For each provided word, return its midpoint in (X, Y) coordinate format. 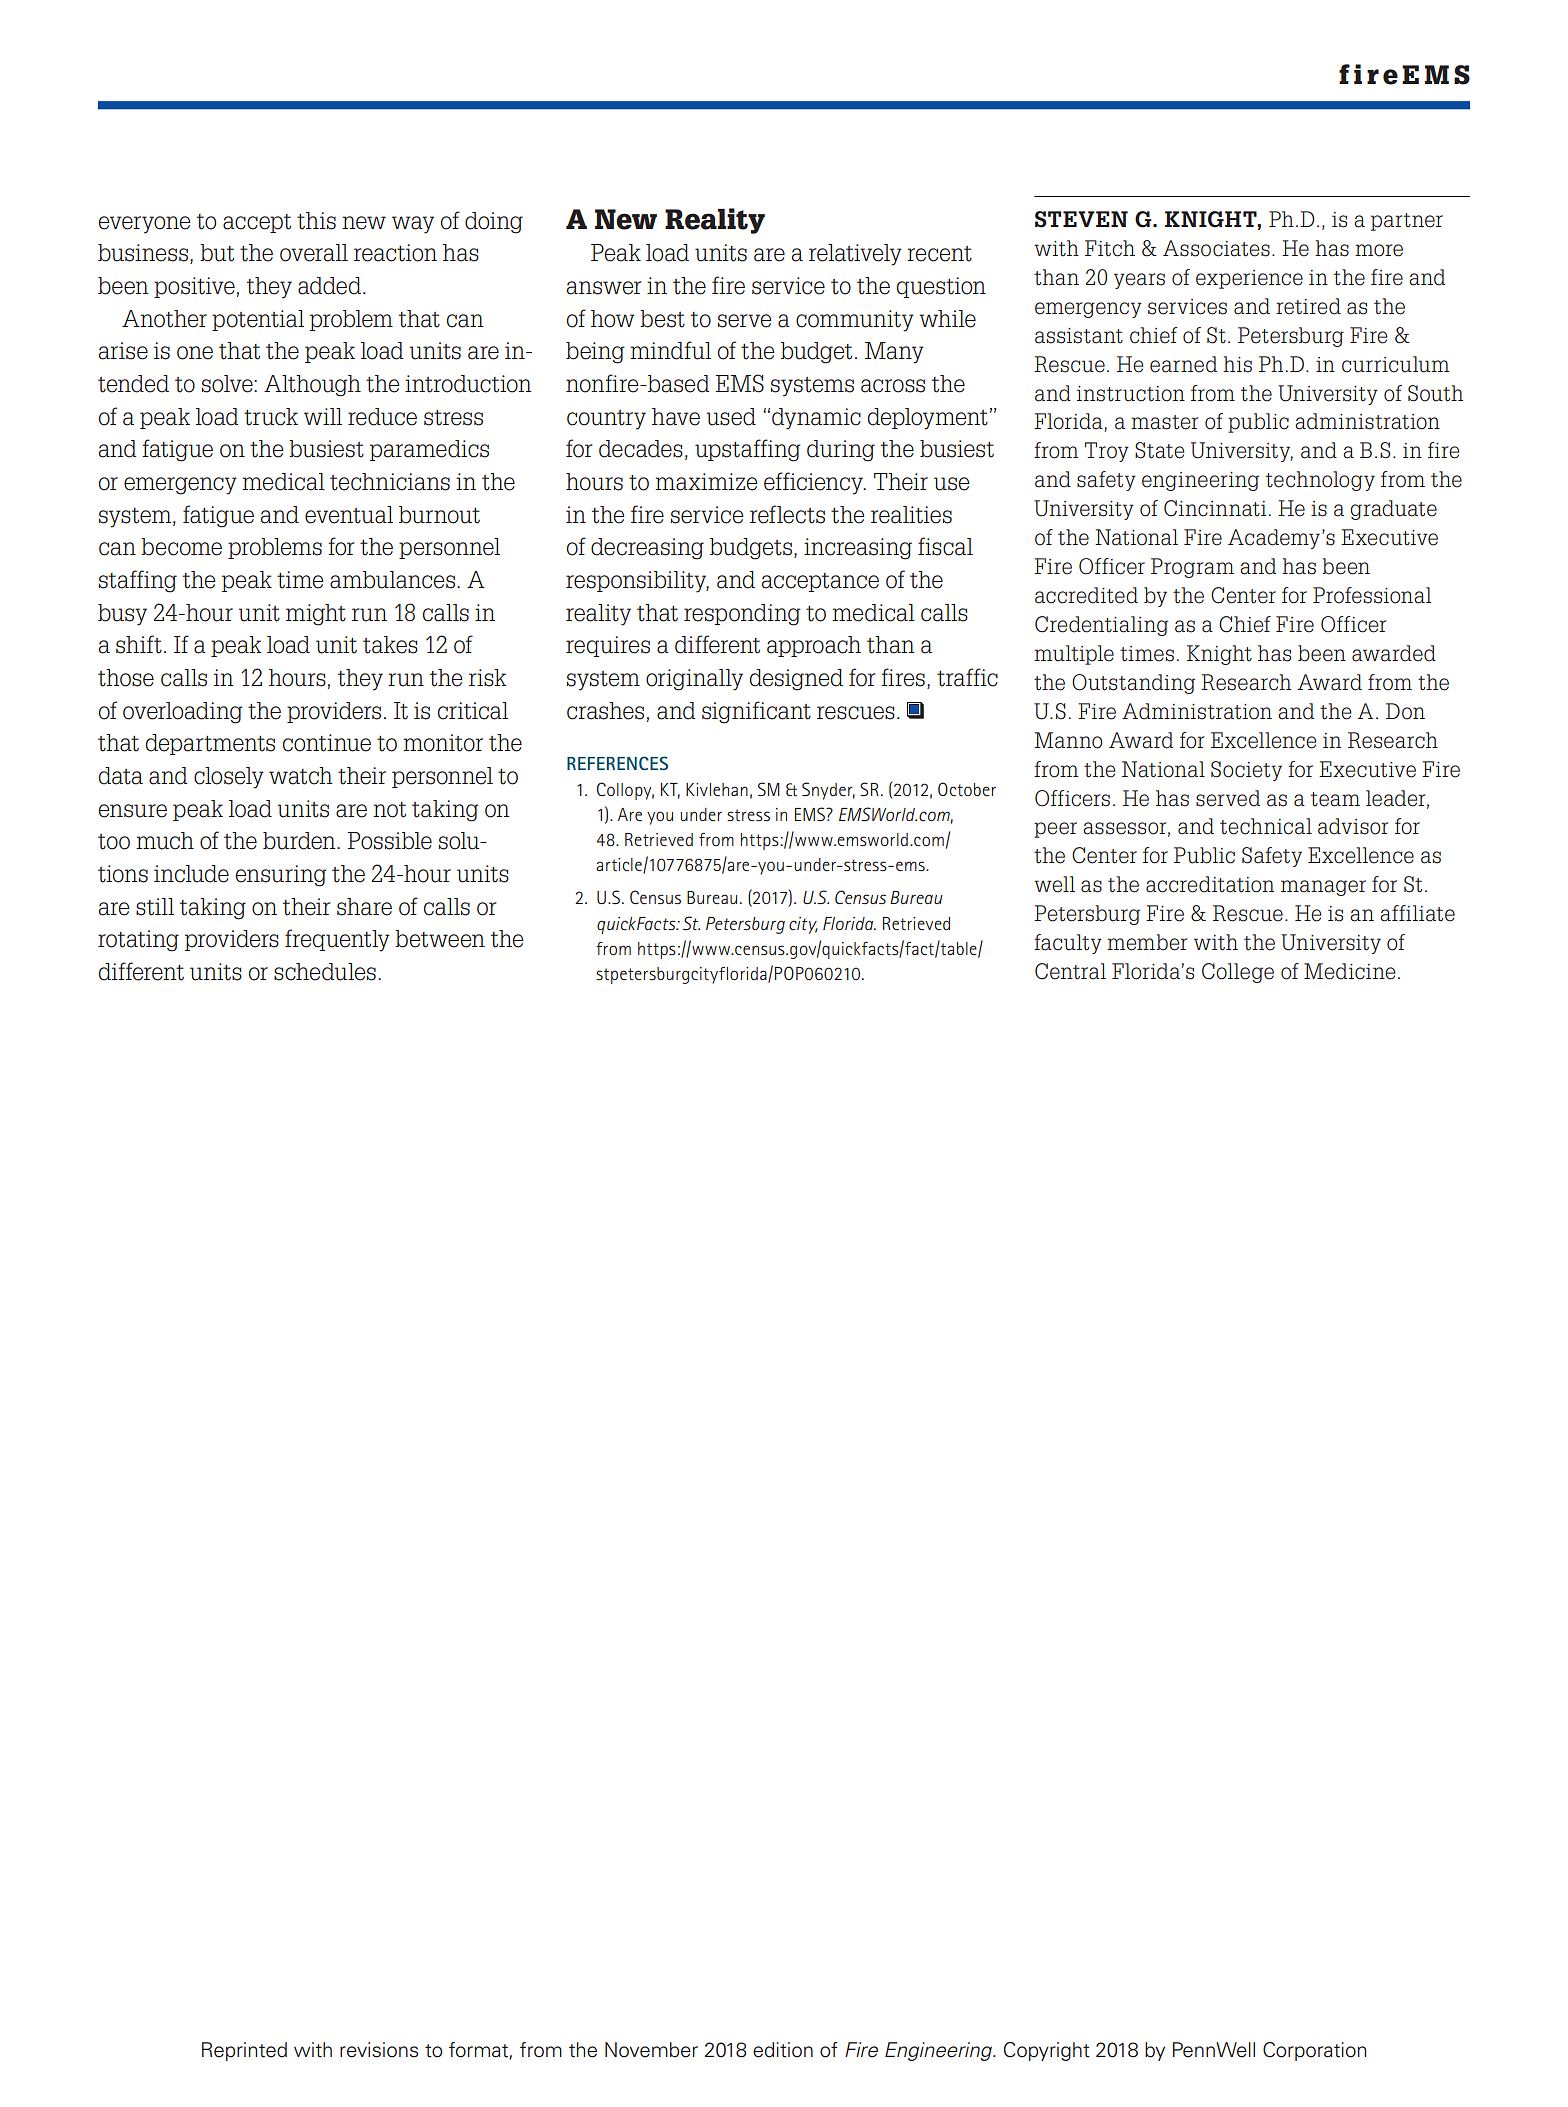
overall (314, 253)
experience (1249, 279)
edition (783, 2050)
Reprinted (244, 2051)
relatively (855, 255)
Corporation (1314, 2051)
